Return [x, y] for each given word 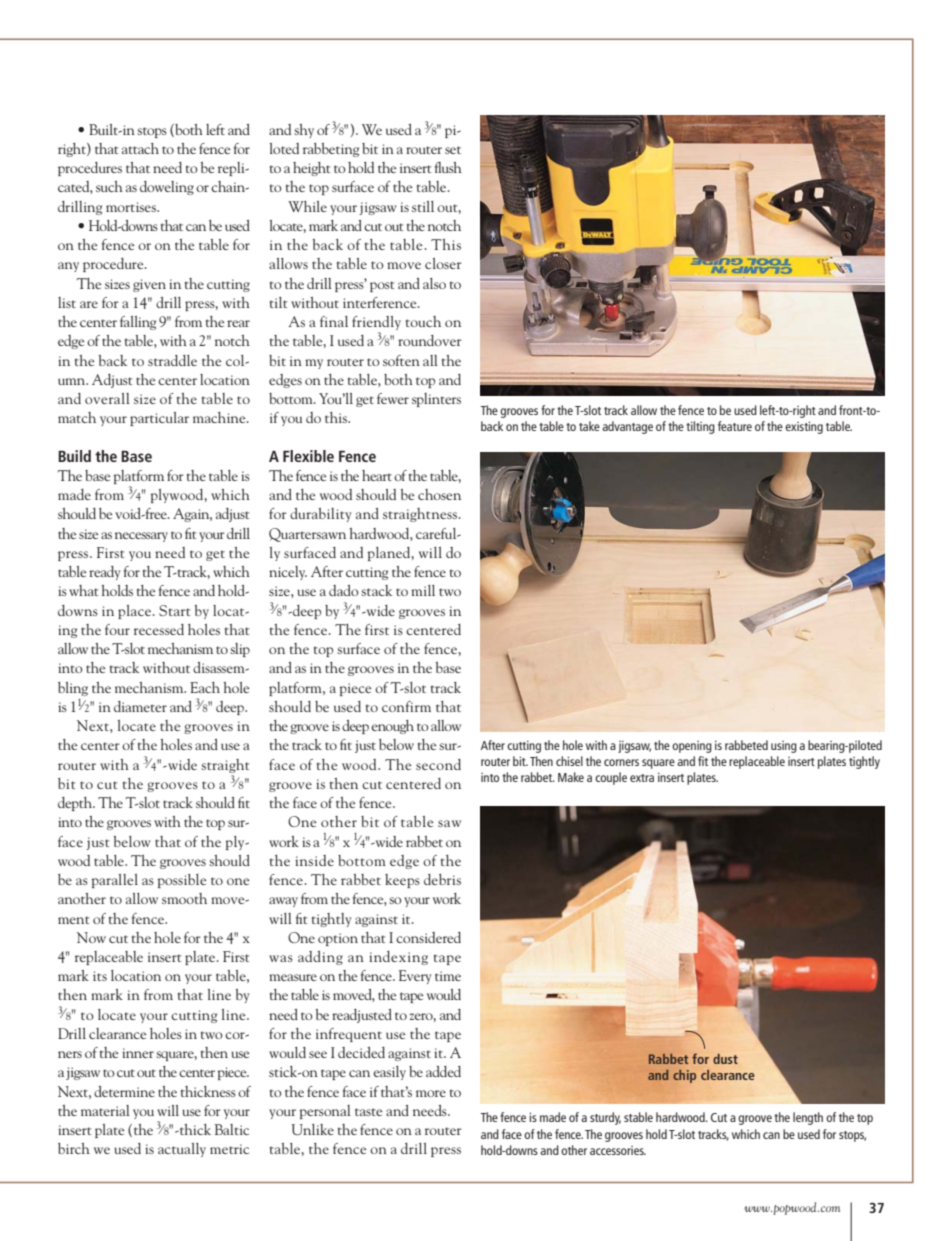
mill [423, 590]
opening [692, 747]
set [453, 150]
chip [684, 1076]
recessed [159, 629]
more [431, 1093]
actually [182, 1150]
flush [448, 167]
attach [140, 148]
